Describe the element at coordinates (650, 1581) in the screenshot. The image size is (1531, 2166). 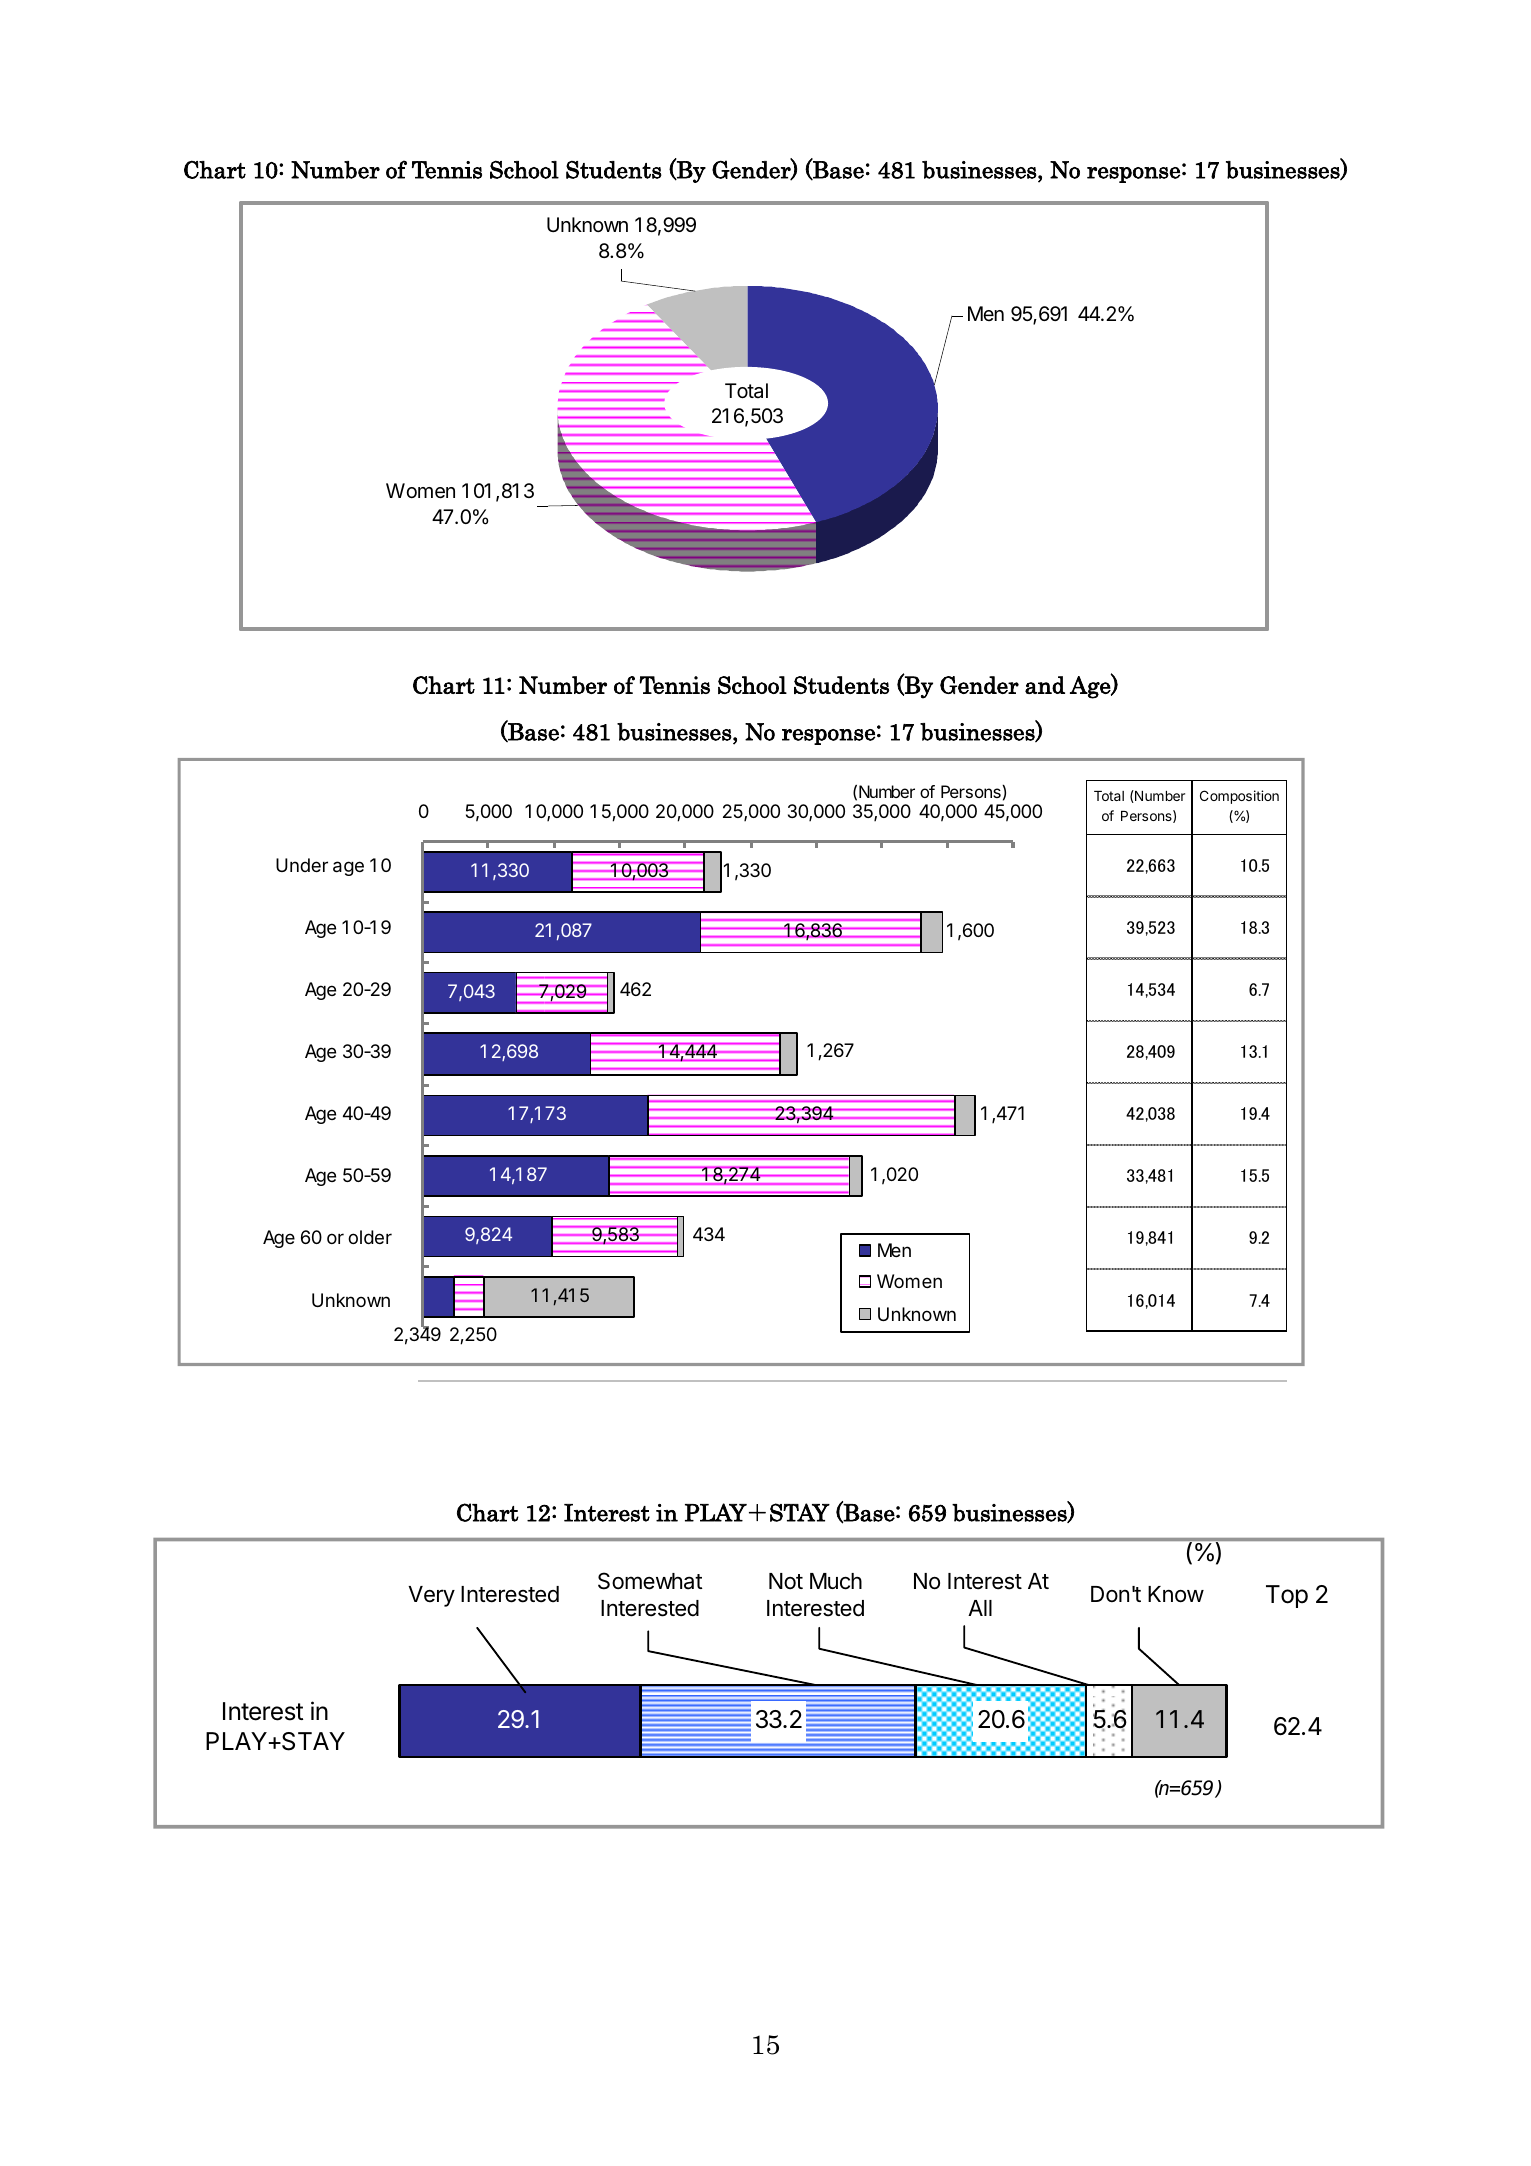
I see `Somewhat` at that location.
